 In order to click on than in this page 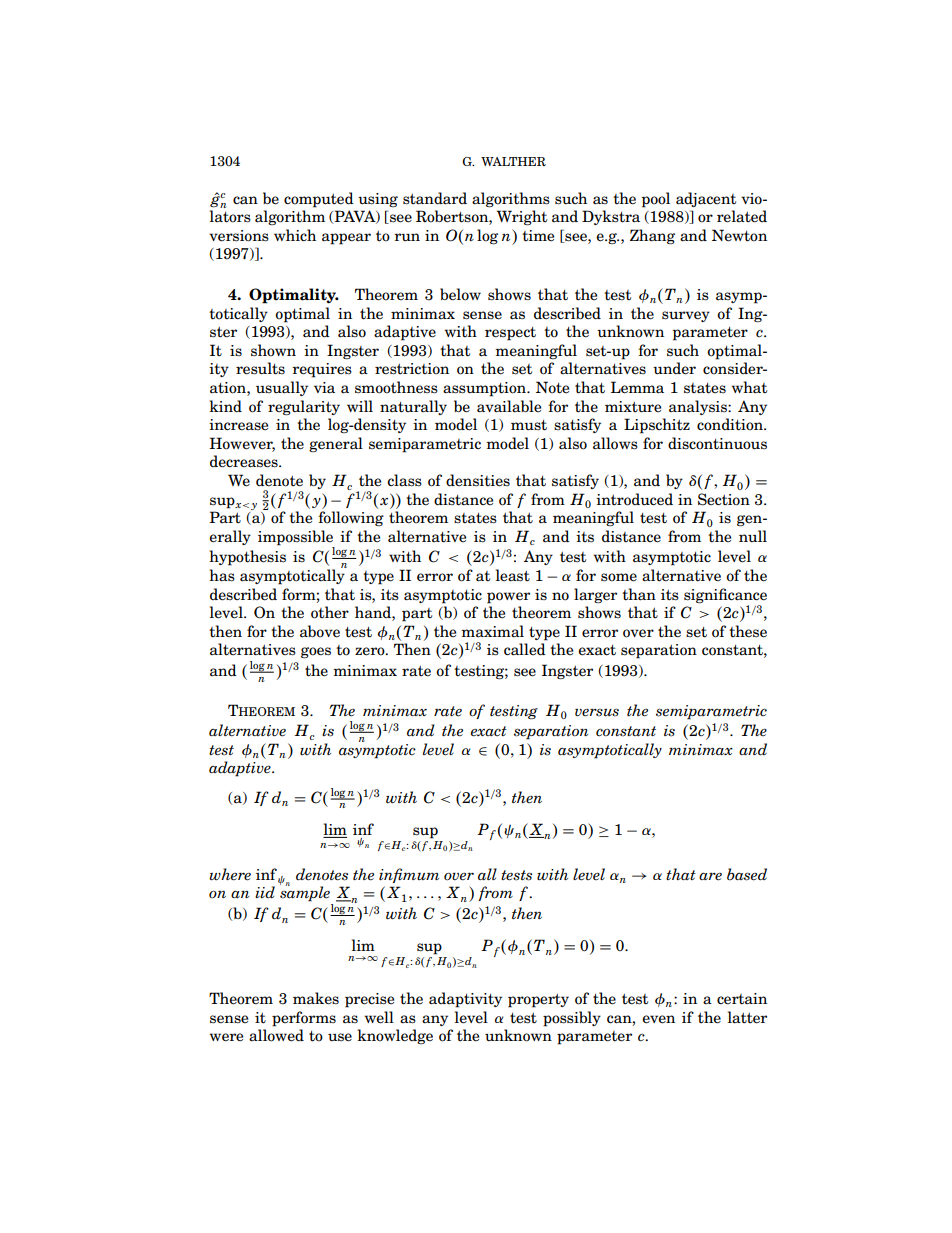, I will do `click(639, 594)`.
